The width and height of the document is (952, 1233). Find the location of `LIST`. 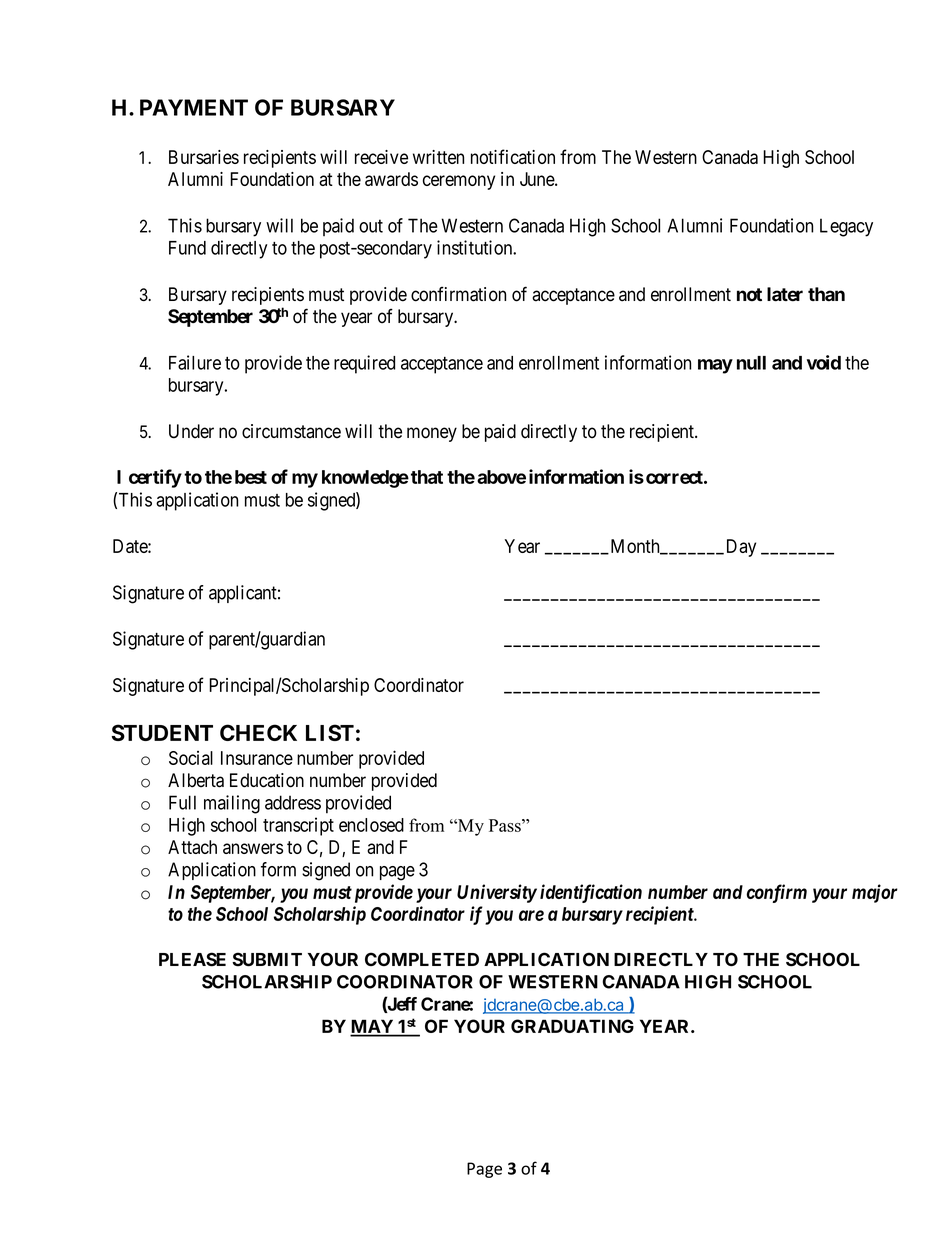

LIST is located at coordinates (330, 732).
